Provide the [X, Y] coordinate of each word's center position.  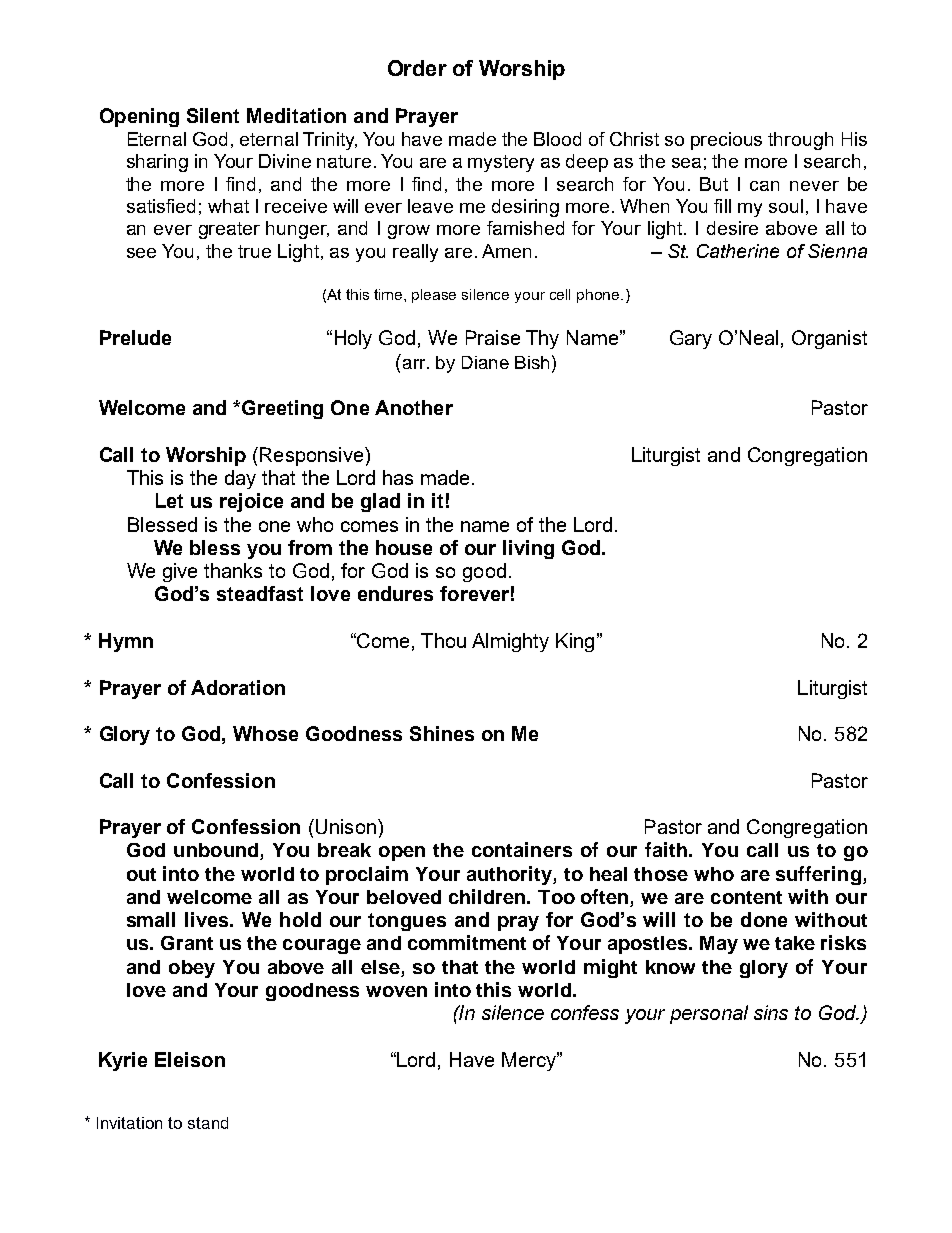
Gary [691, 339]
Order [417, 68]
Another [414, 407]
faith [667, 849]
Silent [213, 115]
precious [726, 141]
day [240, 479]
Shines [442, 733]
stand [208, 1123]
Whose [265, 733]
